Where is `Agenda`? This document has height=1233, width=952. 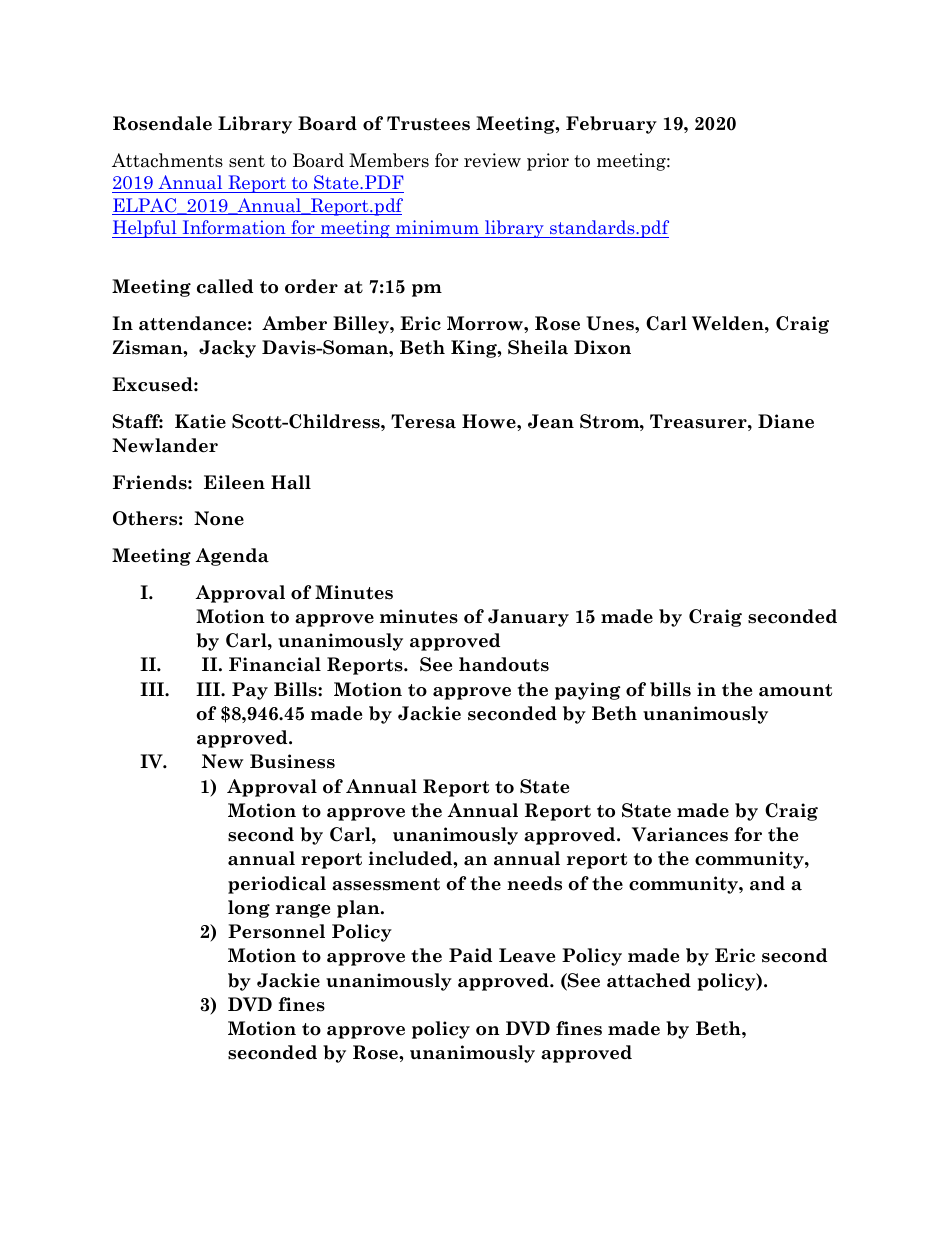 Agenda is located at coordinates (232, 557).
